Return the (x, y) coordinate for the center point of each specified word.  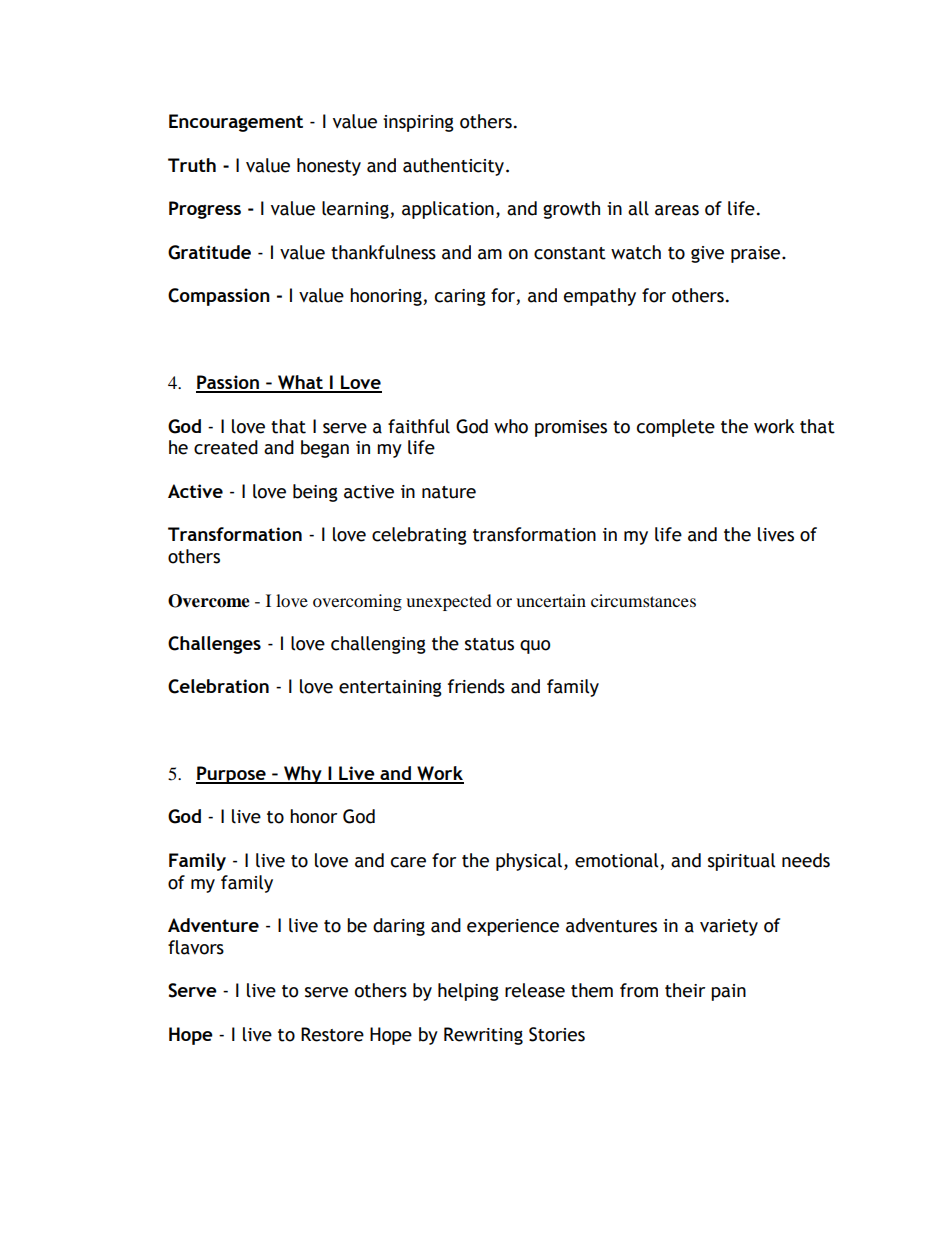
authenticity (455, 167)
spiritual (741, 862)
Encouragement (236, 123)
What (300, 383)
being (315, 493)
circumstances (643, 600)
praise (755, 254)
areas (677, 210)
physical (529, 862)
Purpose (232, 775)
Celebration (218, 686)
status (489, 644)
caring (460, 297)
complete (676, 428)
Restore (332, 1034)
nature (449, 492)
